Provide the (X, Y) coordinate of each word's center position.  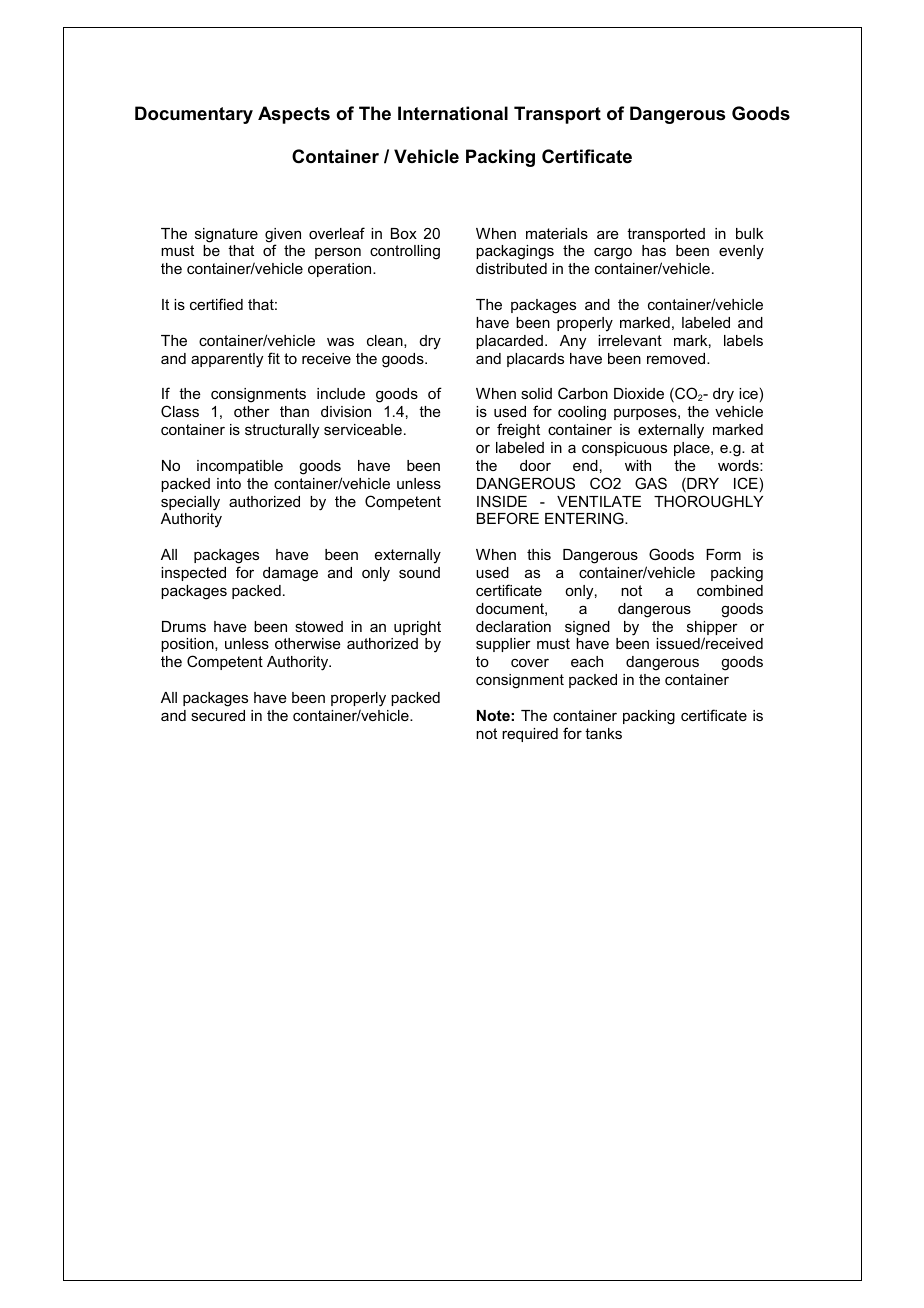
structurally (282, 431)
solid (536, 393)
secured (218, 715)
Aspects (294, 115)
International (453, 113)
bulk (749, 233)
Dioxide (639, 393)
